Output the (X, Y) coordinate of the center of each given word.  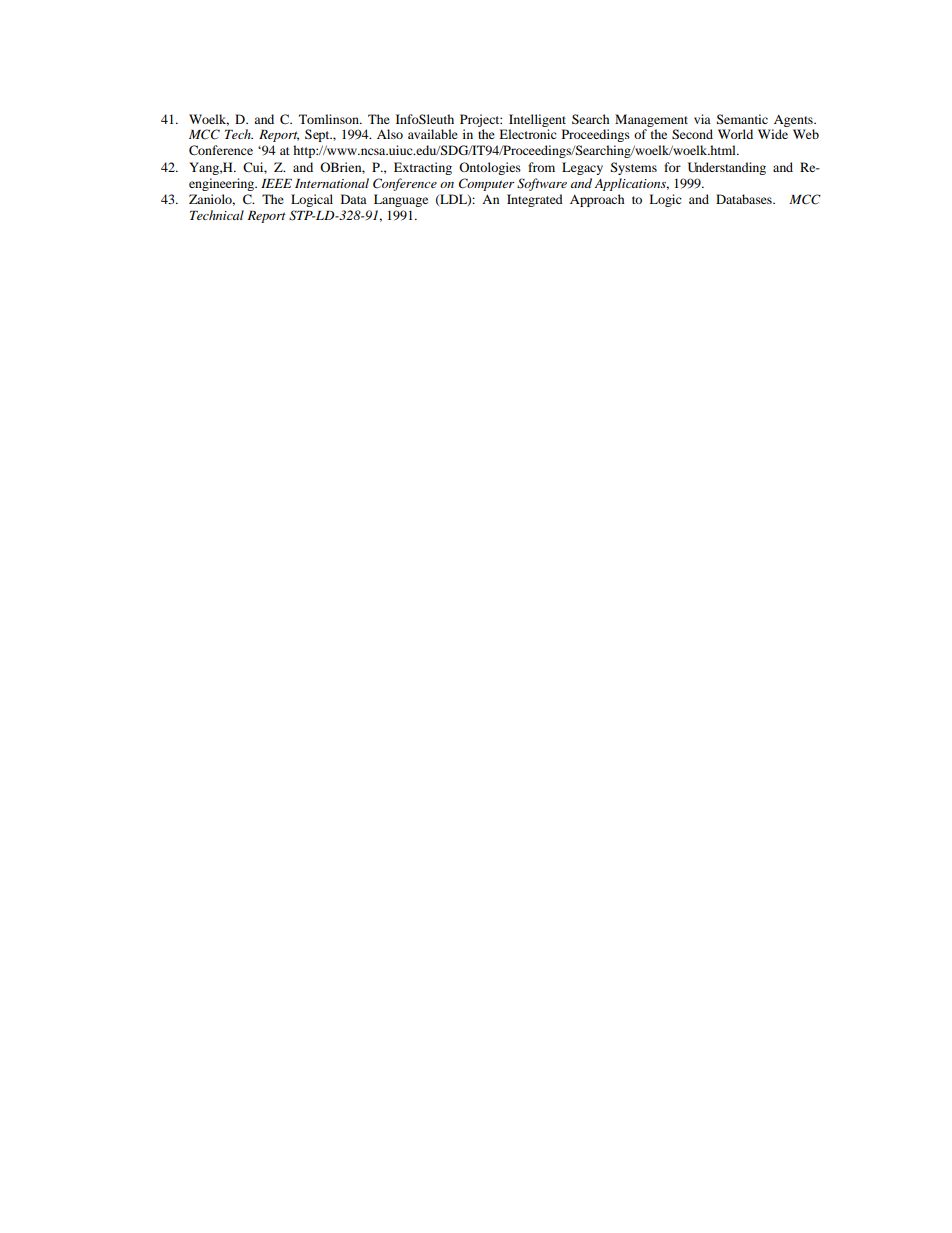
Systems (634, 168)
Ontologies (490, 168)
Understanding (727, 168)
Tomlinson (330, 119)
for (672, 167)
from (541, 167)
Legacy (582, 168)
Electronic (528, 134)
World (735, 134)
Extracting (423, 168)
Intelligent (537, 120)
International (332, 183)
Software (542, 184)
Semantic (742, 119)
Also (390, 134)
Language (401, 200)
